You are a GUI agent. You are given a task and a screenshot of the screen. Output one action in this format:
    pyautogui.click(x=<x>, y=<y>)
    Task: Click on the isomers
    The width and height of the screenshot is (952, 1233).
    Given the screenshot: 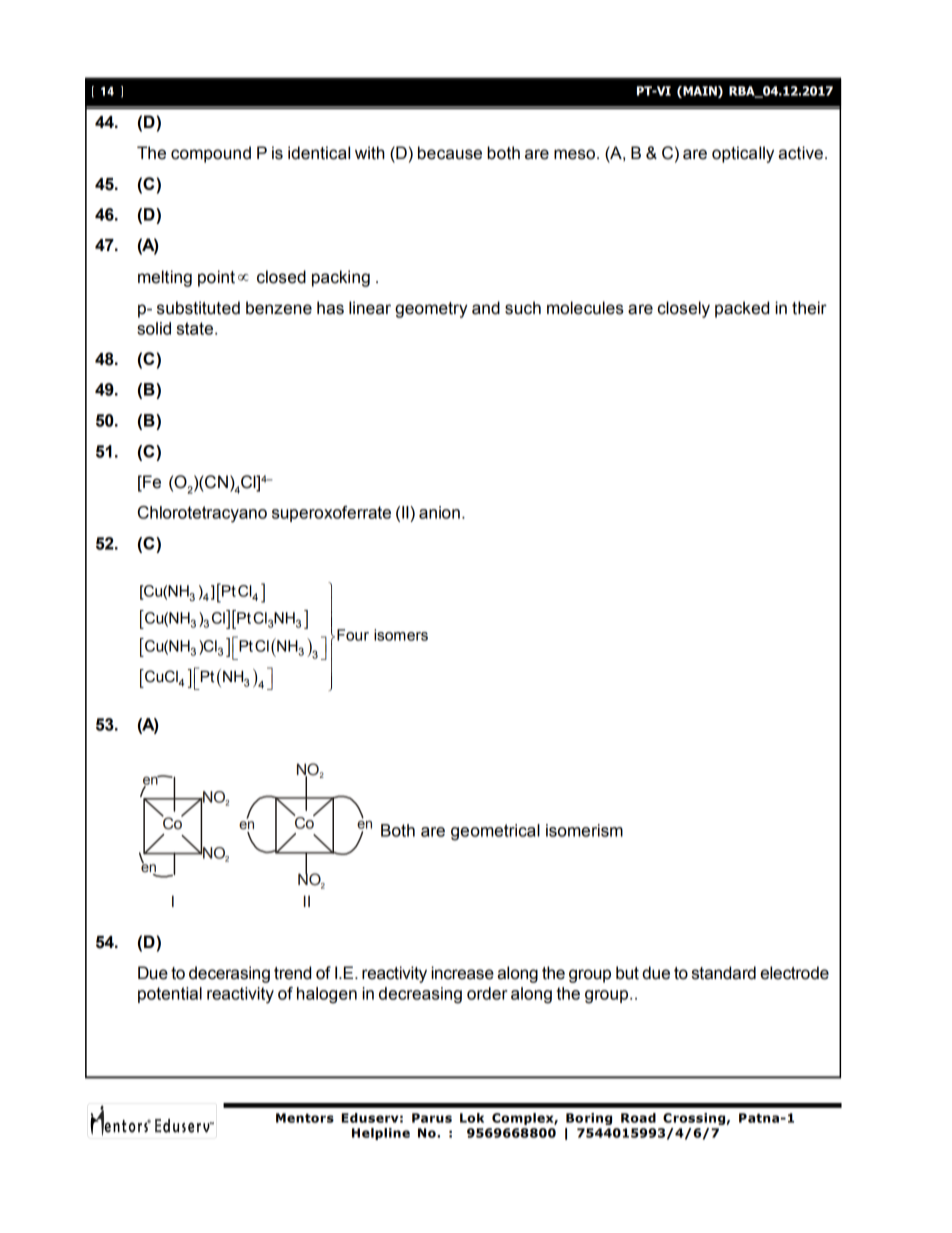 What is the action you would take?
    pyautogui.click(x=401, y=635)
